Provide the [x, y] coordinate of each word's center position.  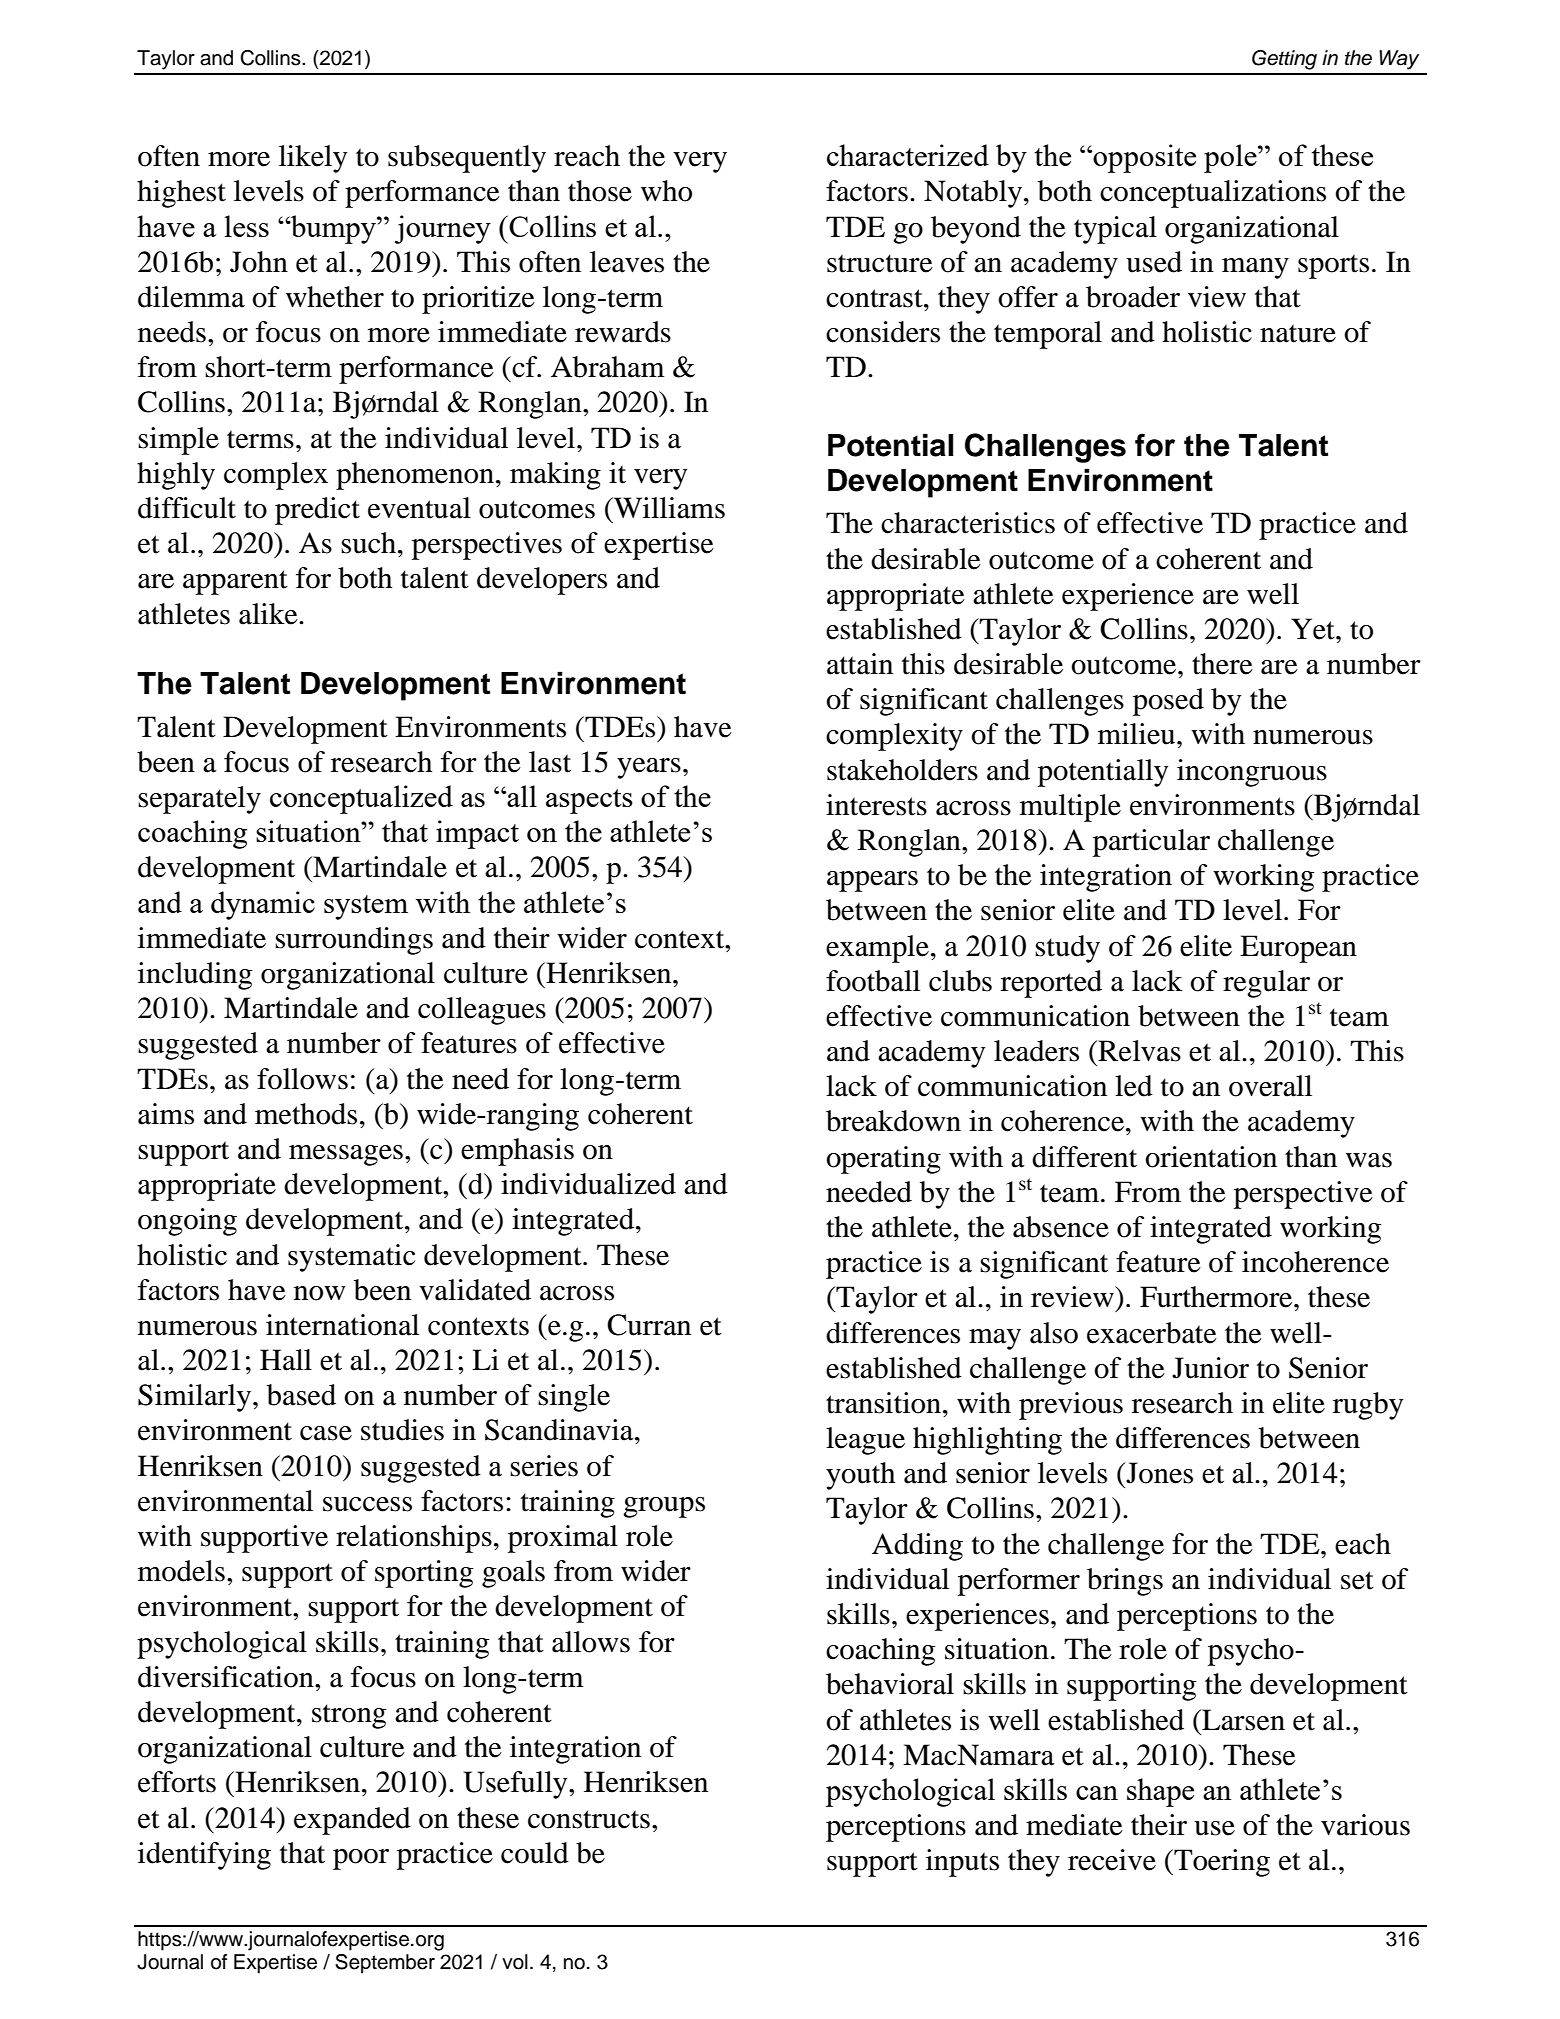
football [873, 981]
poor [361, 1859]
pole [1231, 158]
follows [302, 1079]
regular [1266, 984]
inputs [962, 1863]
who [666, 191]
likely [313, 159]
